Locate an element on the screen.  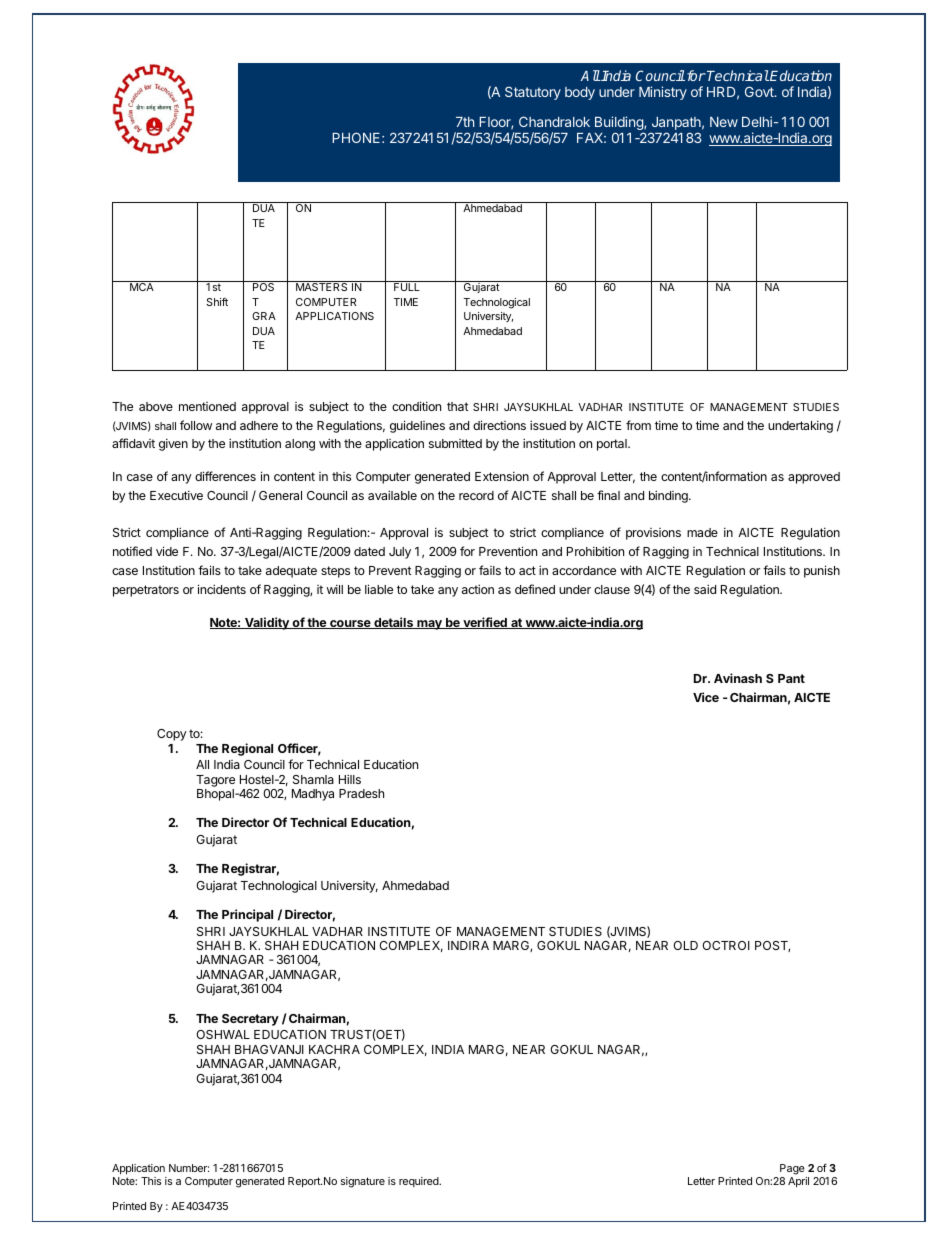
Shift is located at coordinates (217, 301).
